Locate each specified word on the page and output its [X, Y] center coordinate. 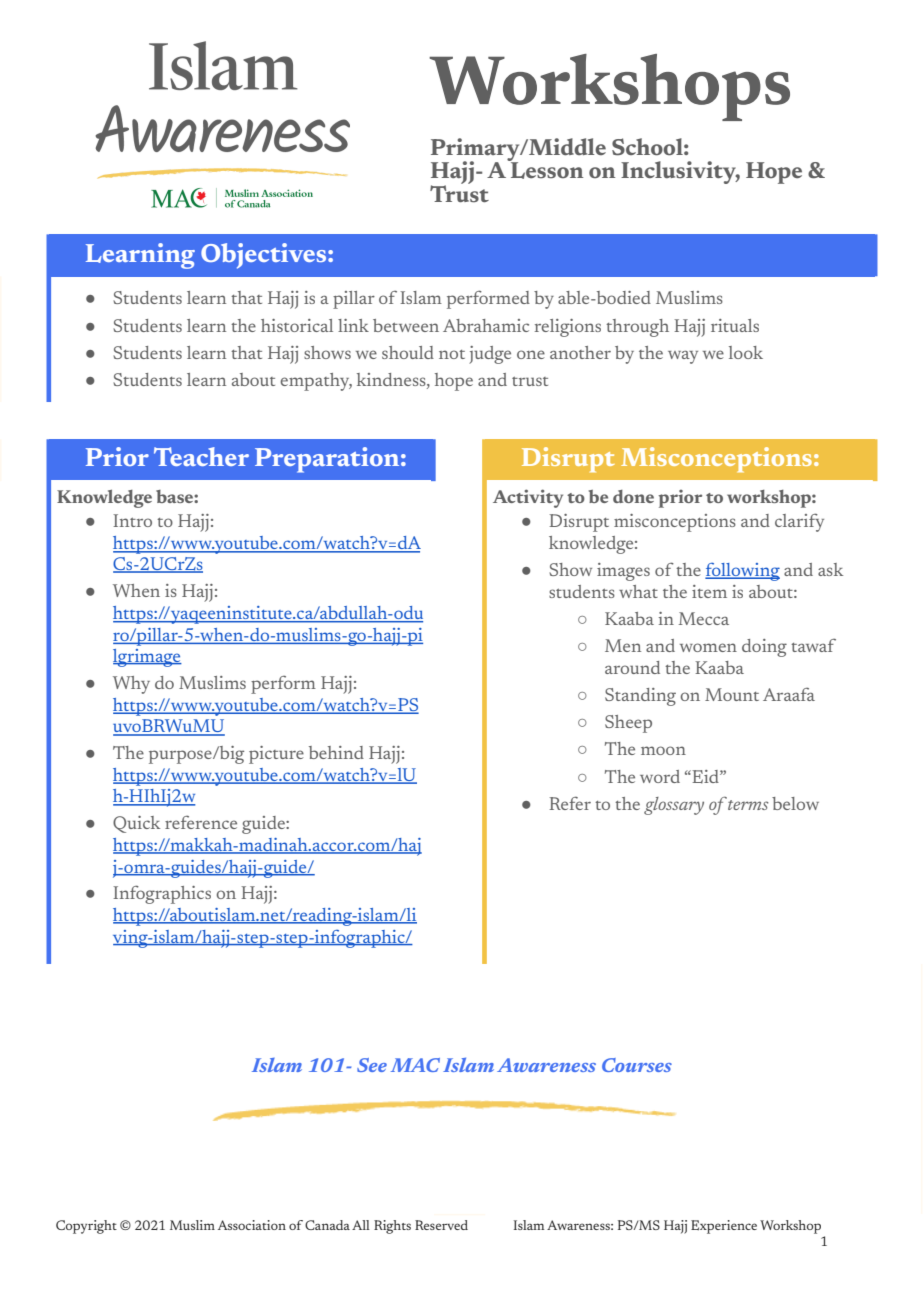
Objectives [265, 256]
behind [336, 752]
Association [252, 1225]
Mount [732, 694]
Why [131, 685]
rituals [735, 325]
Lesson [546, 169]
